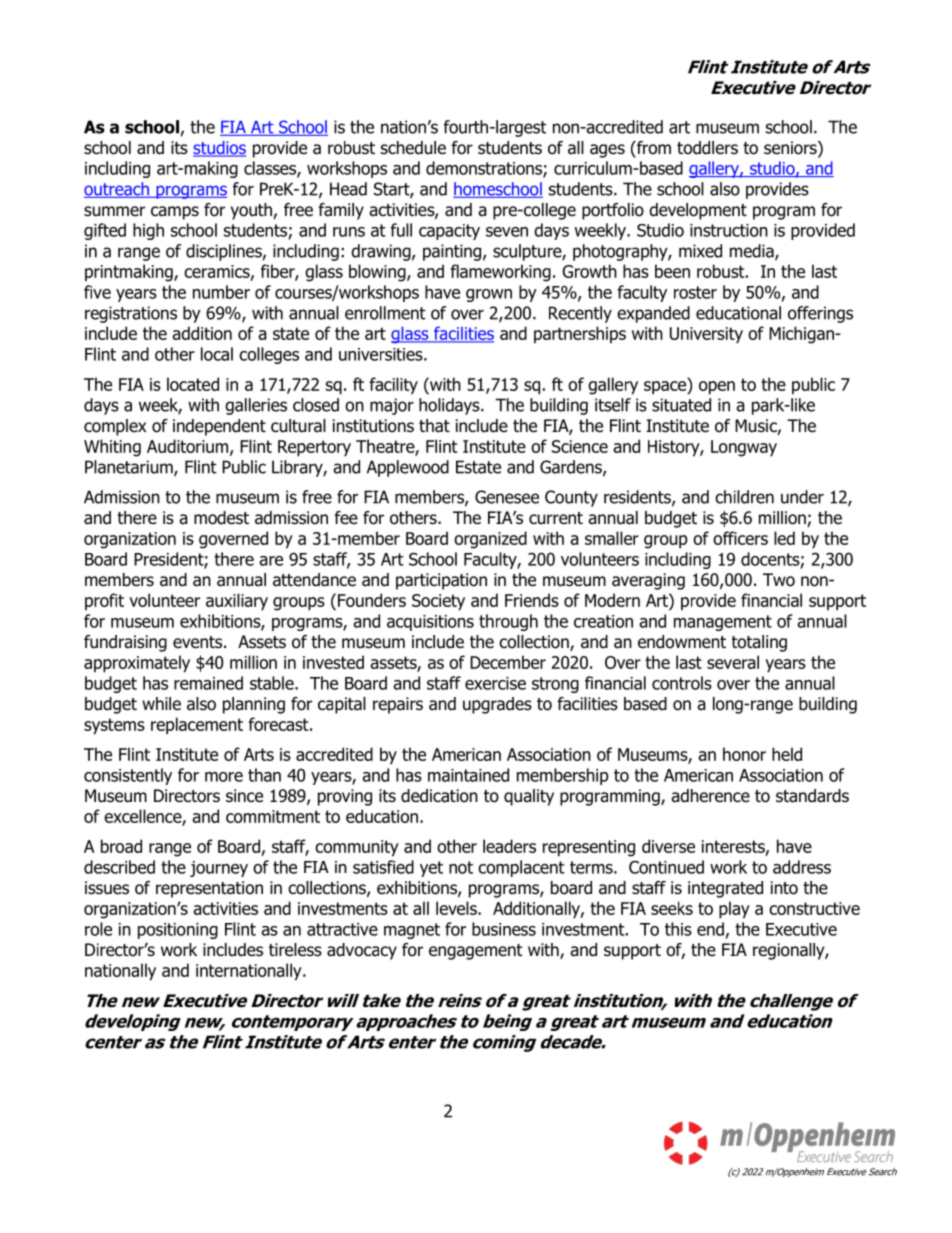 This screenshot has width=952, height=1233. What do you see at coordinates (413, 148) in the screenshot?
I see `schedule` at bounding box center [413, 148].
